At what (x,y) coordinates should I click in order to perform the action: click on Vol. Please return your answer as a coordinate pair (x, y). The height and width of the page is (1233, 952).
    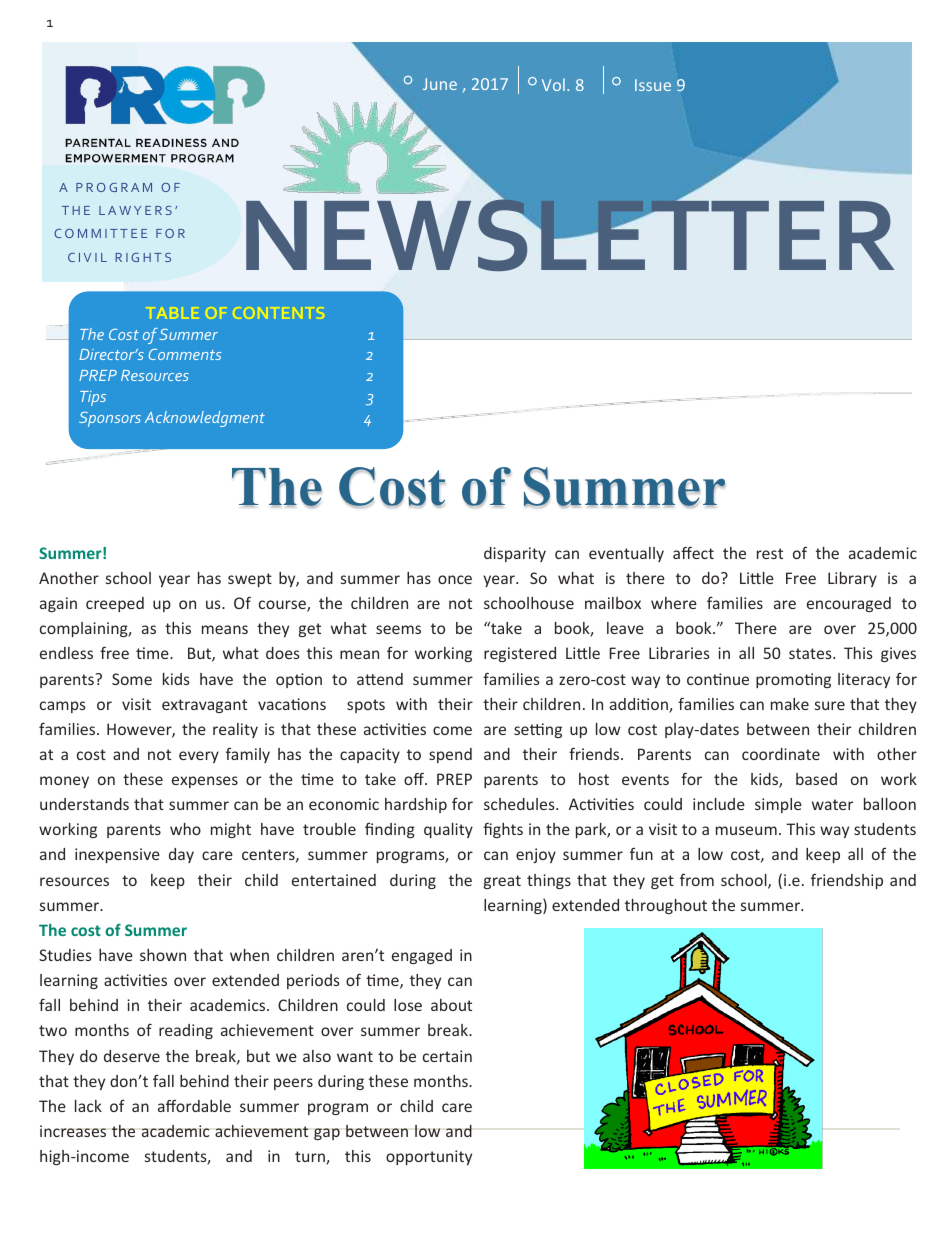
    Looking at the image, I should click on (553, 84).
